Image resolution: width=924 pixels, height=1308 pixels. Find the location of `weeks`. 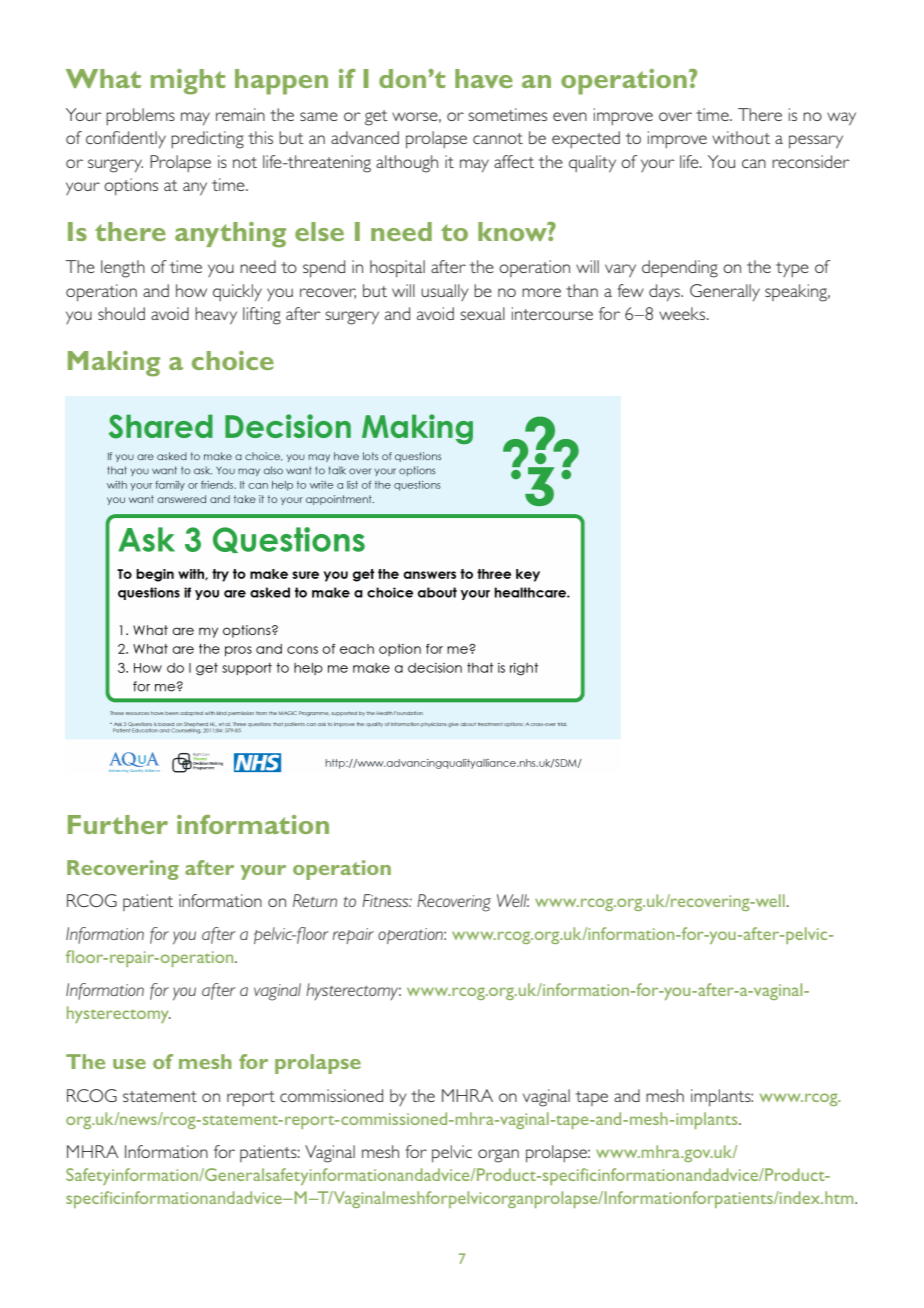

weeks is located at coordinates (683, 313).
